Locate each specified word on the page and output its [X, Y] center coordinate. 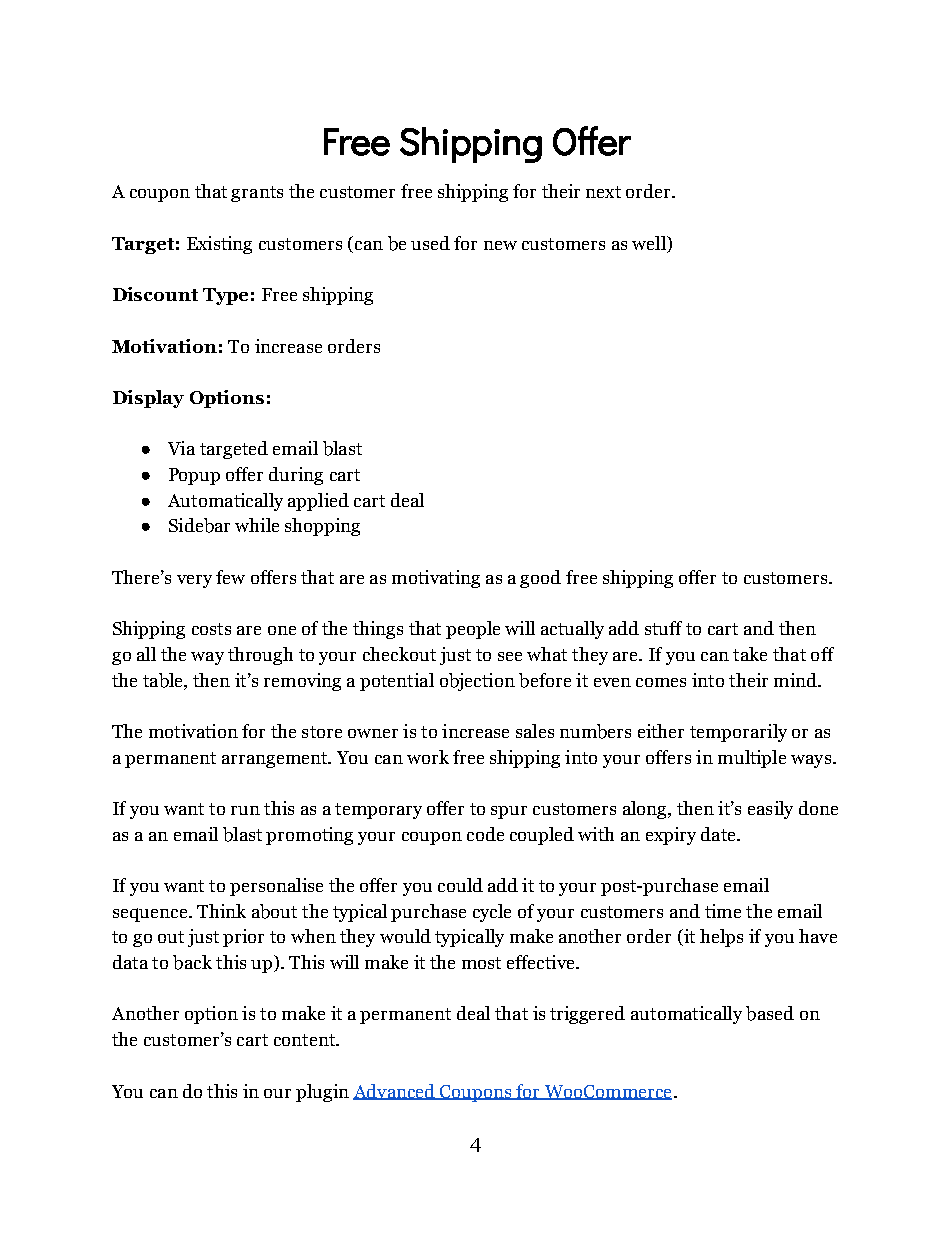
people [473, 630]
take [750, 654]
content [306, 1040]
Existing [219, 245]
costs [211, 629]
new [500, 245]
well [650, 244]
